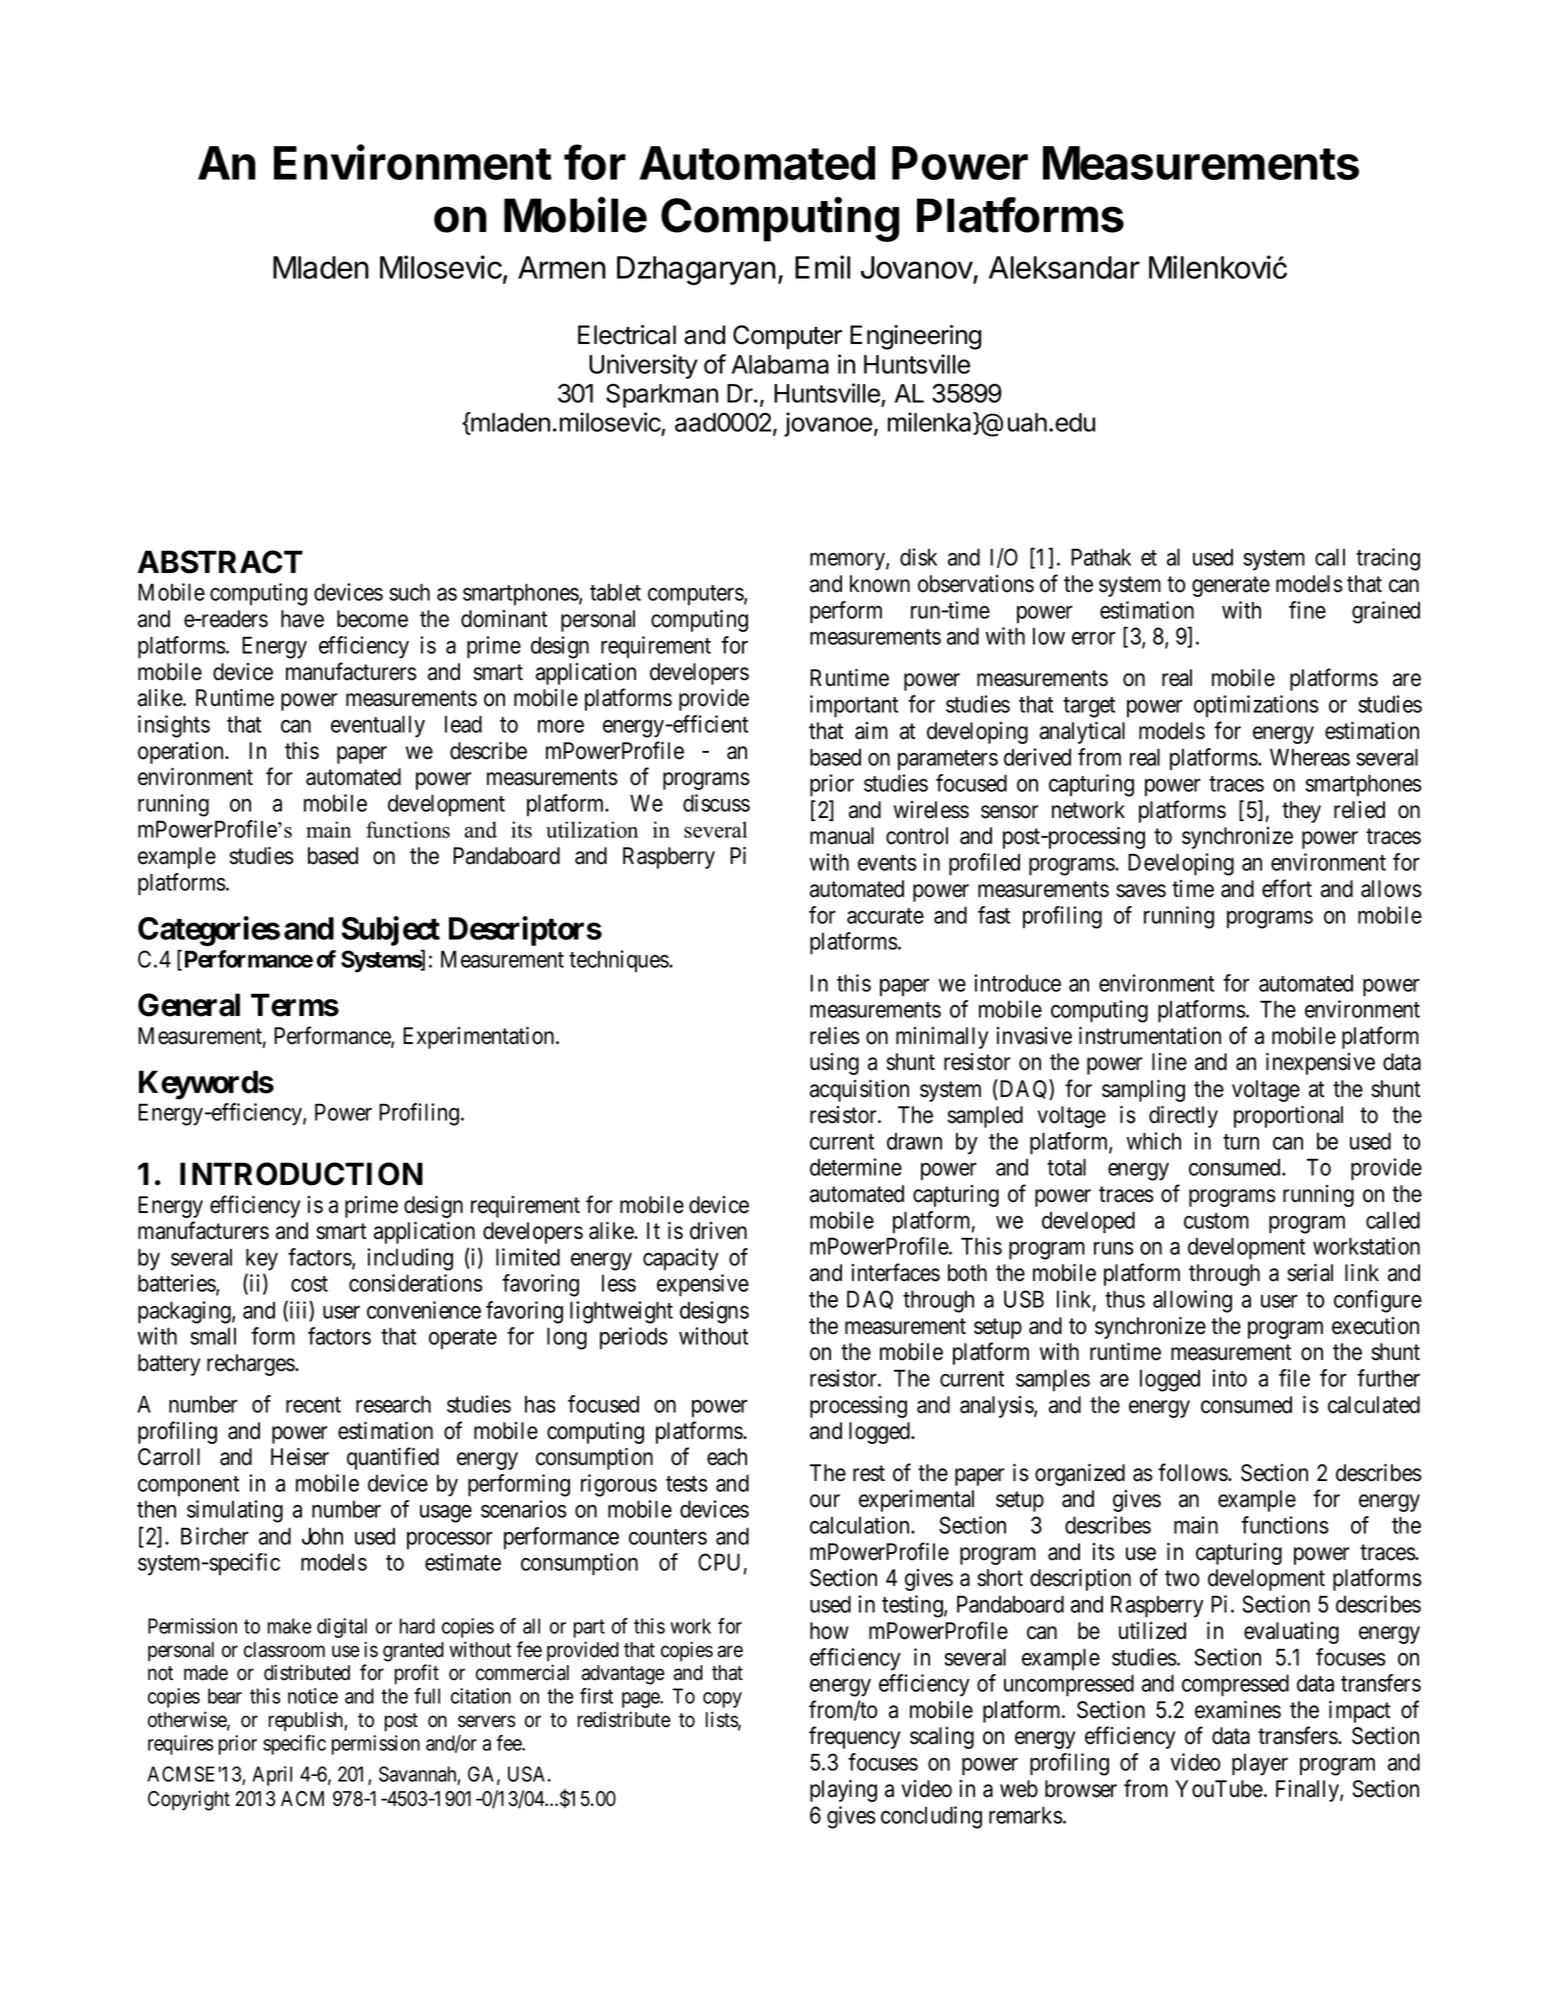 The height and width of the screenshot is (2016, 1558). Describe the element at coordinates (1260, 1765) in the screenshot. I see `player` at that location.
